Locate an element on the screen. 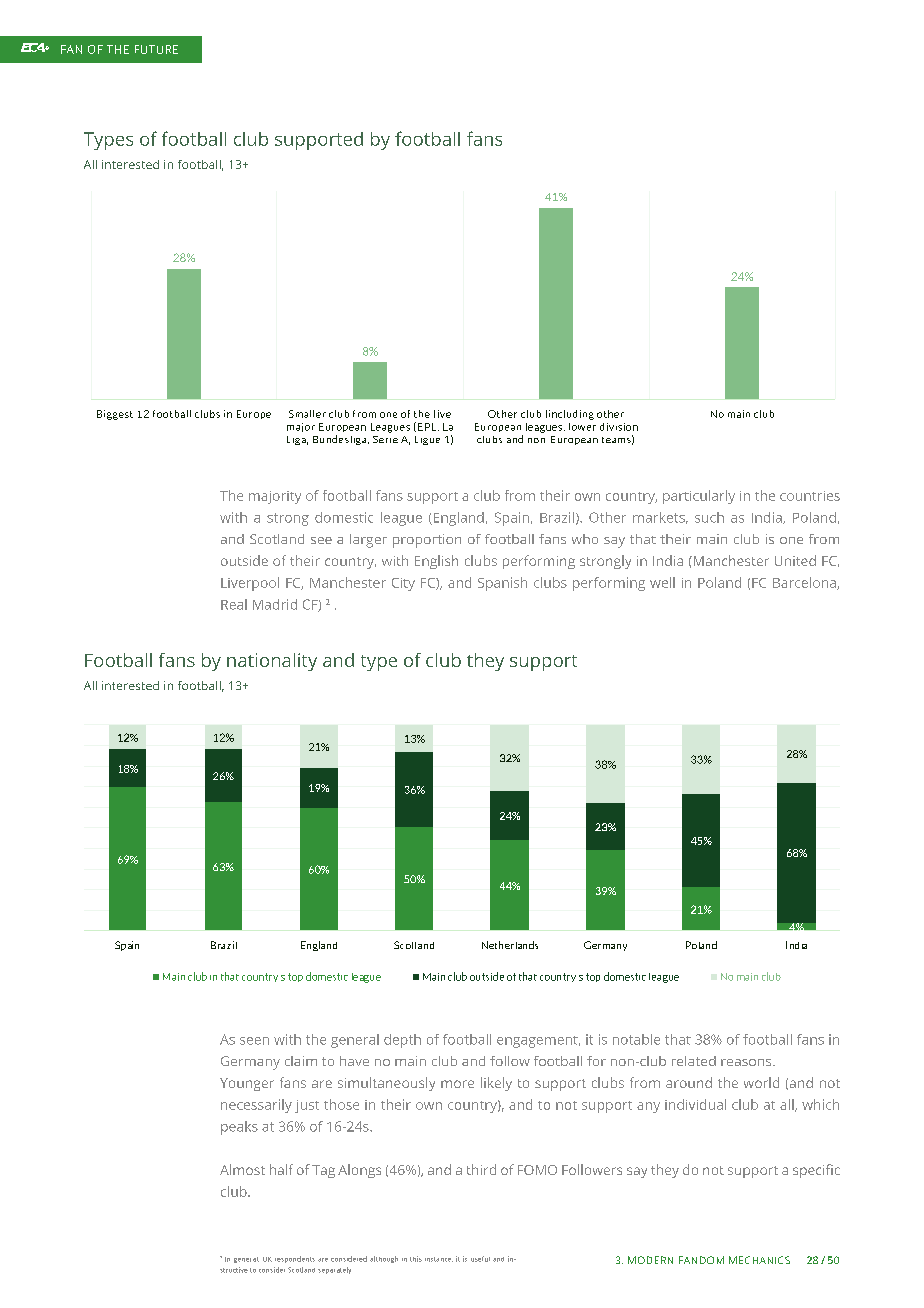  notable is located at coordinates (636, 1039).
